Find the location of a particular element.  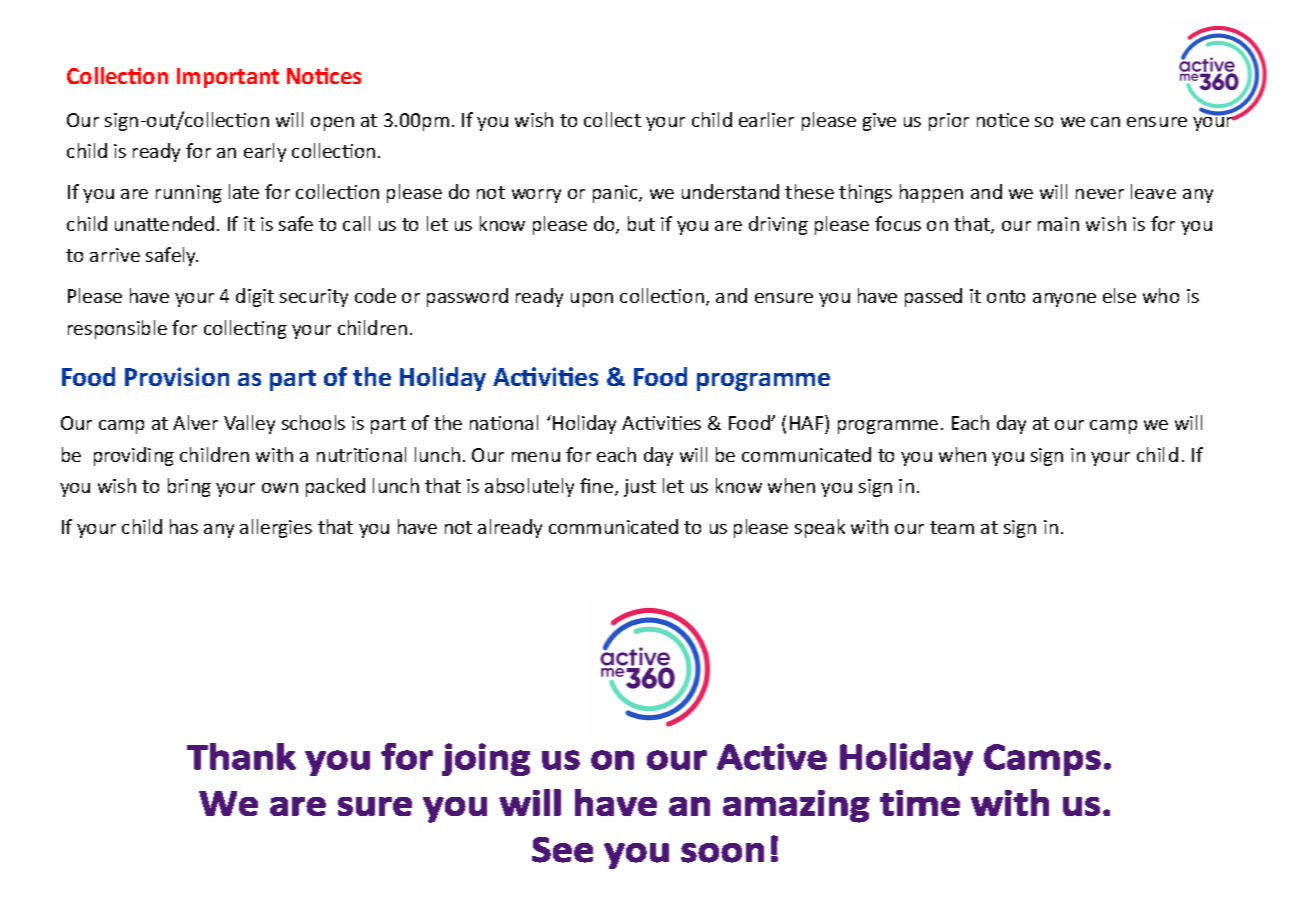

upon is located at coordinates (592, 300).
